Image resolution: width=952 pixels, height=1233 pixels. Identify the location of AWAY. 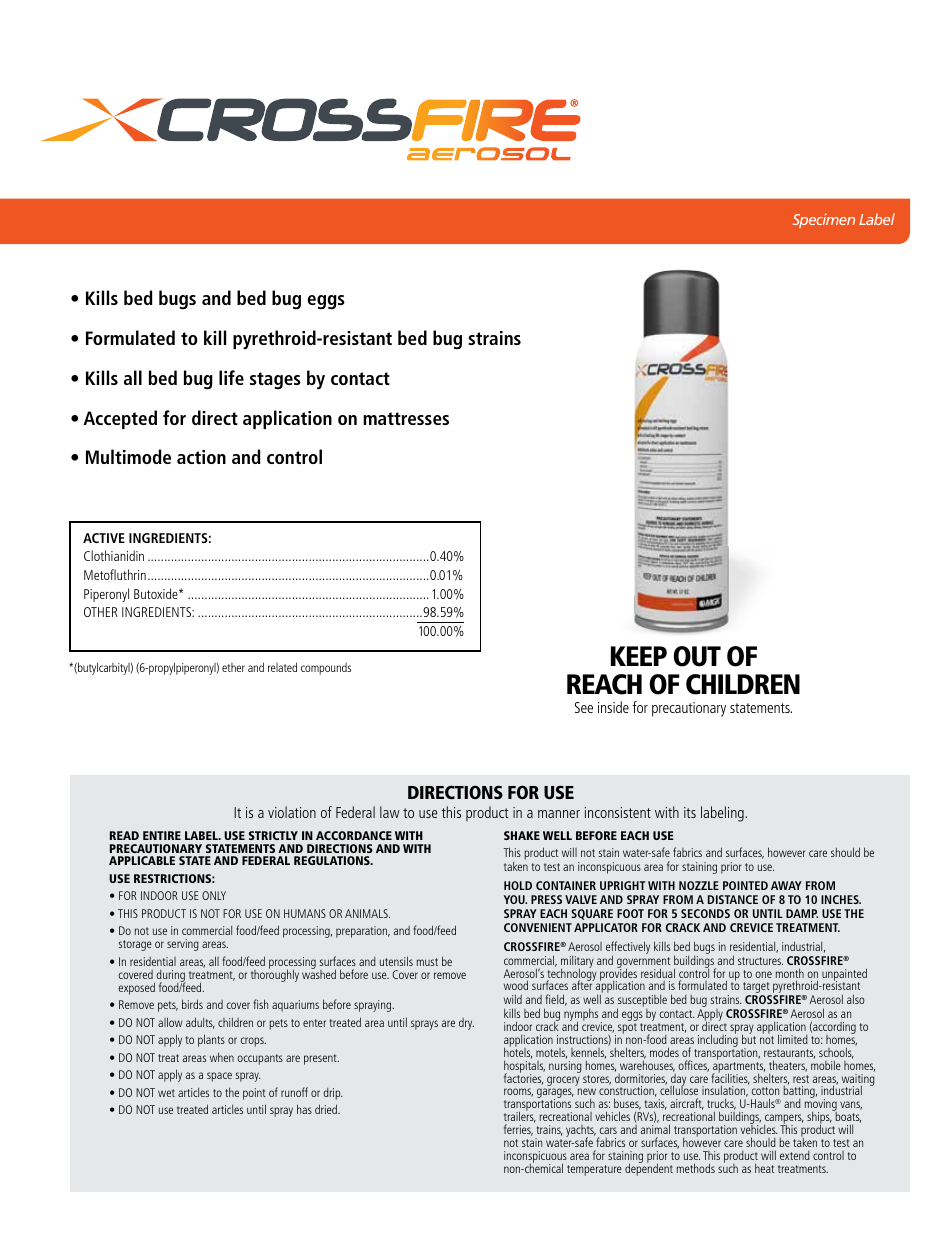
(786, 885).
